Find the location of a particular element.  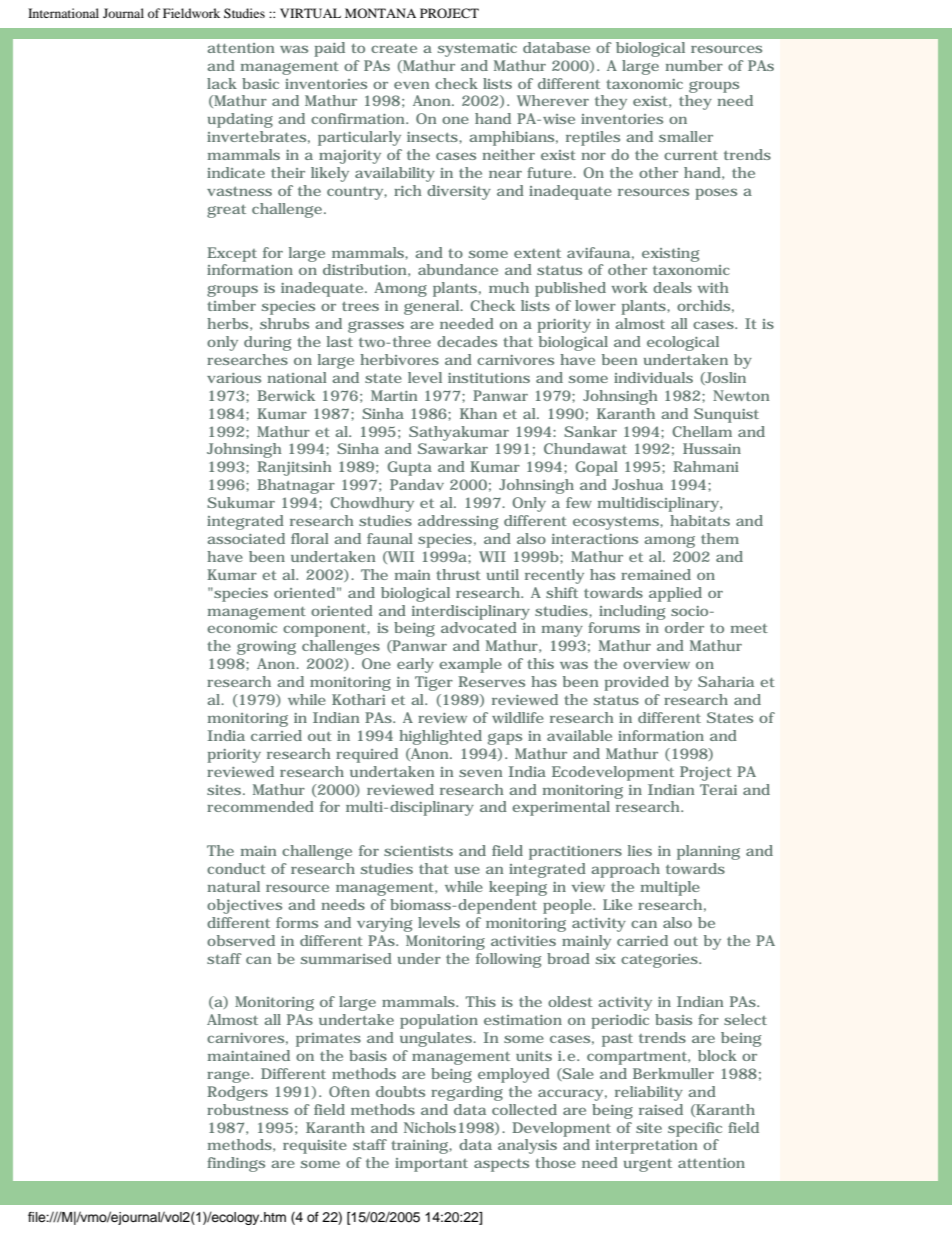

use is located at coordinates (467, 870).
